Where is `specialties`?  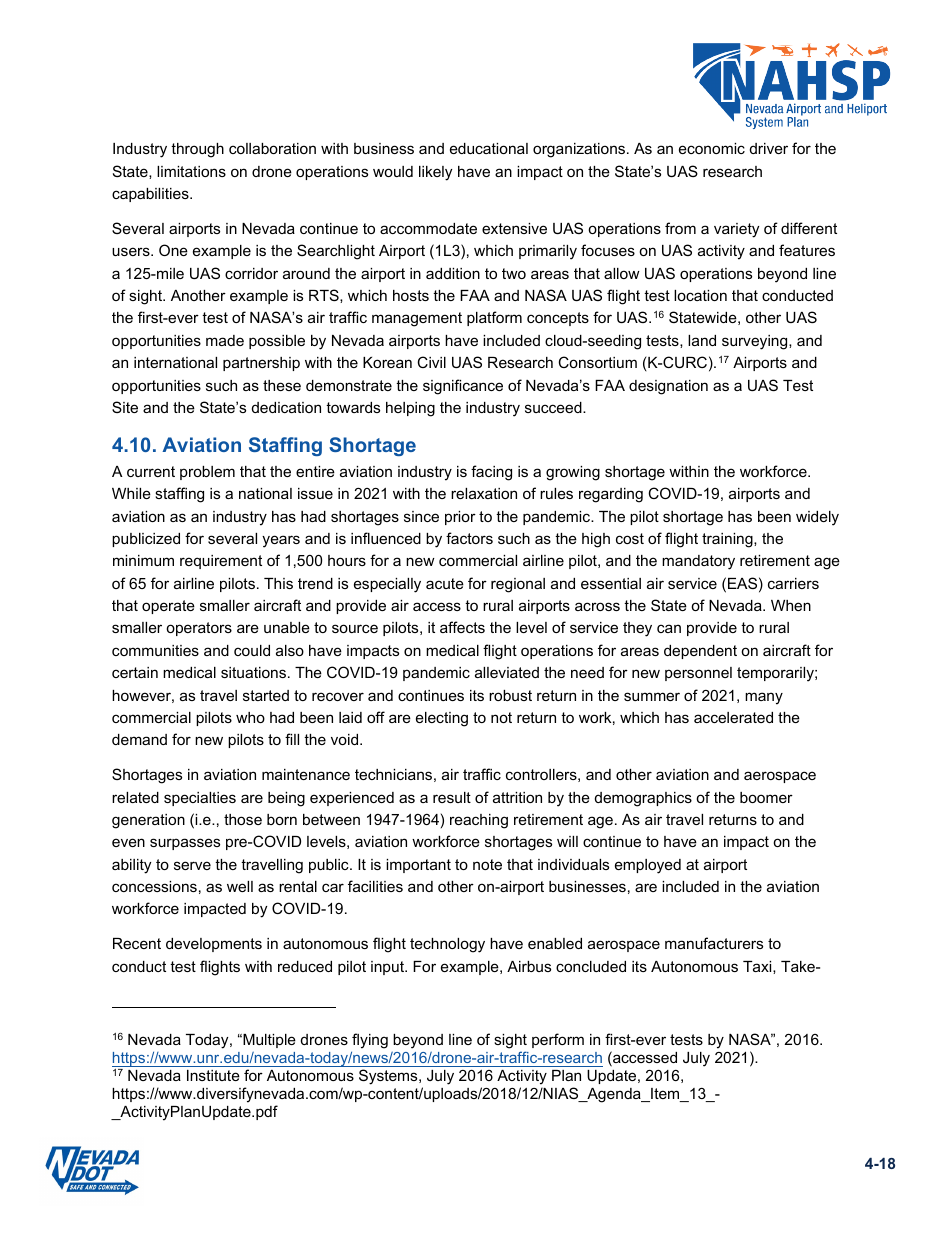 specialties is located at coordinates (200, 799).
